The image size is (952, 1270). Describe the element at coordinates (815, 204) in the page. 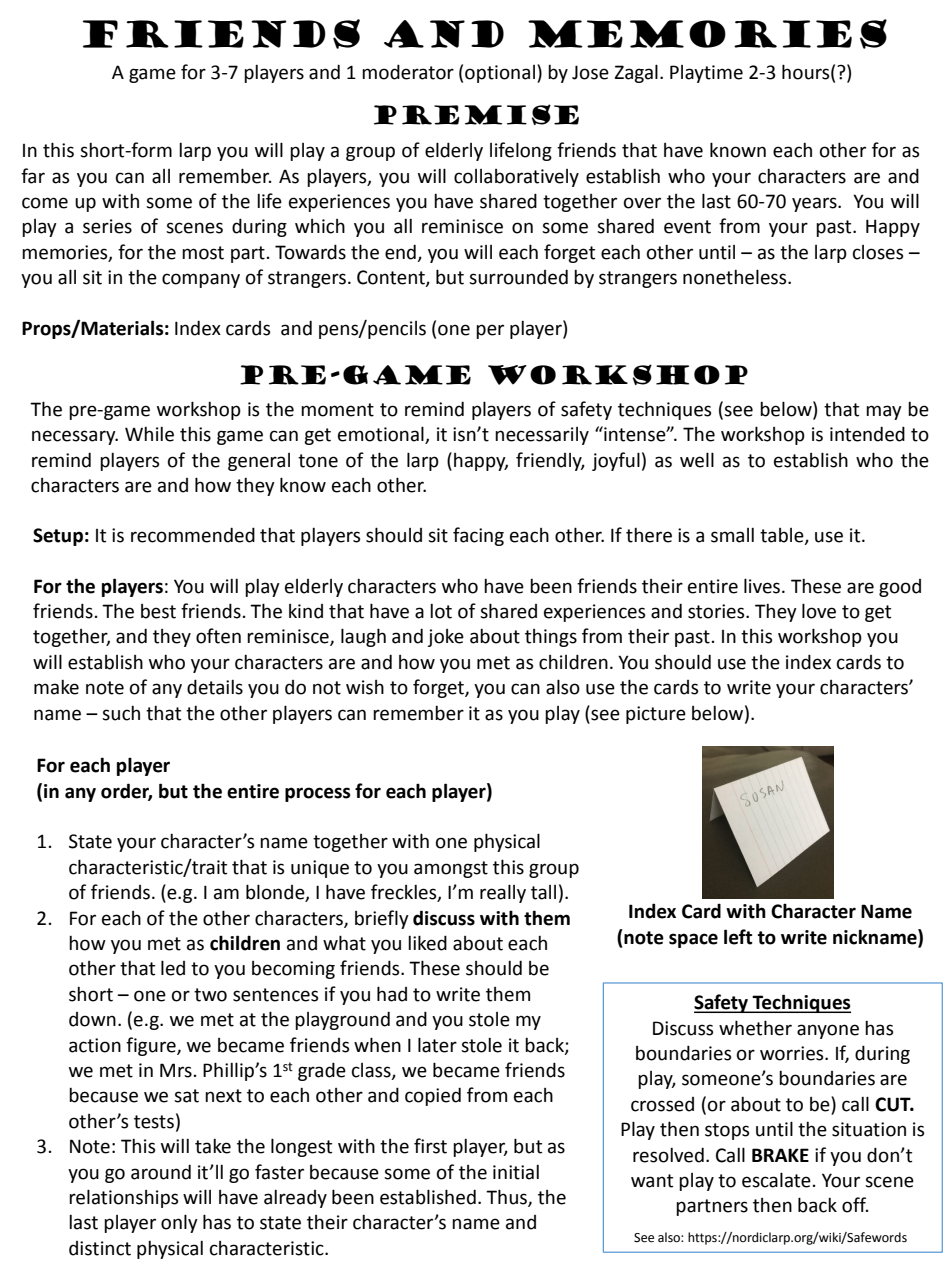

I see `years` at that location.
